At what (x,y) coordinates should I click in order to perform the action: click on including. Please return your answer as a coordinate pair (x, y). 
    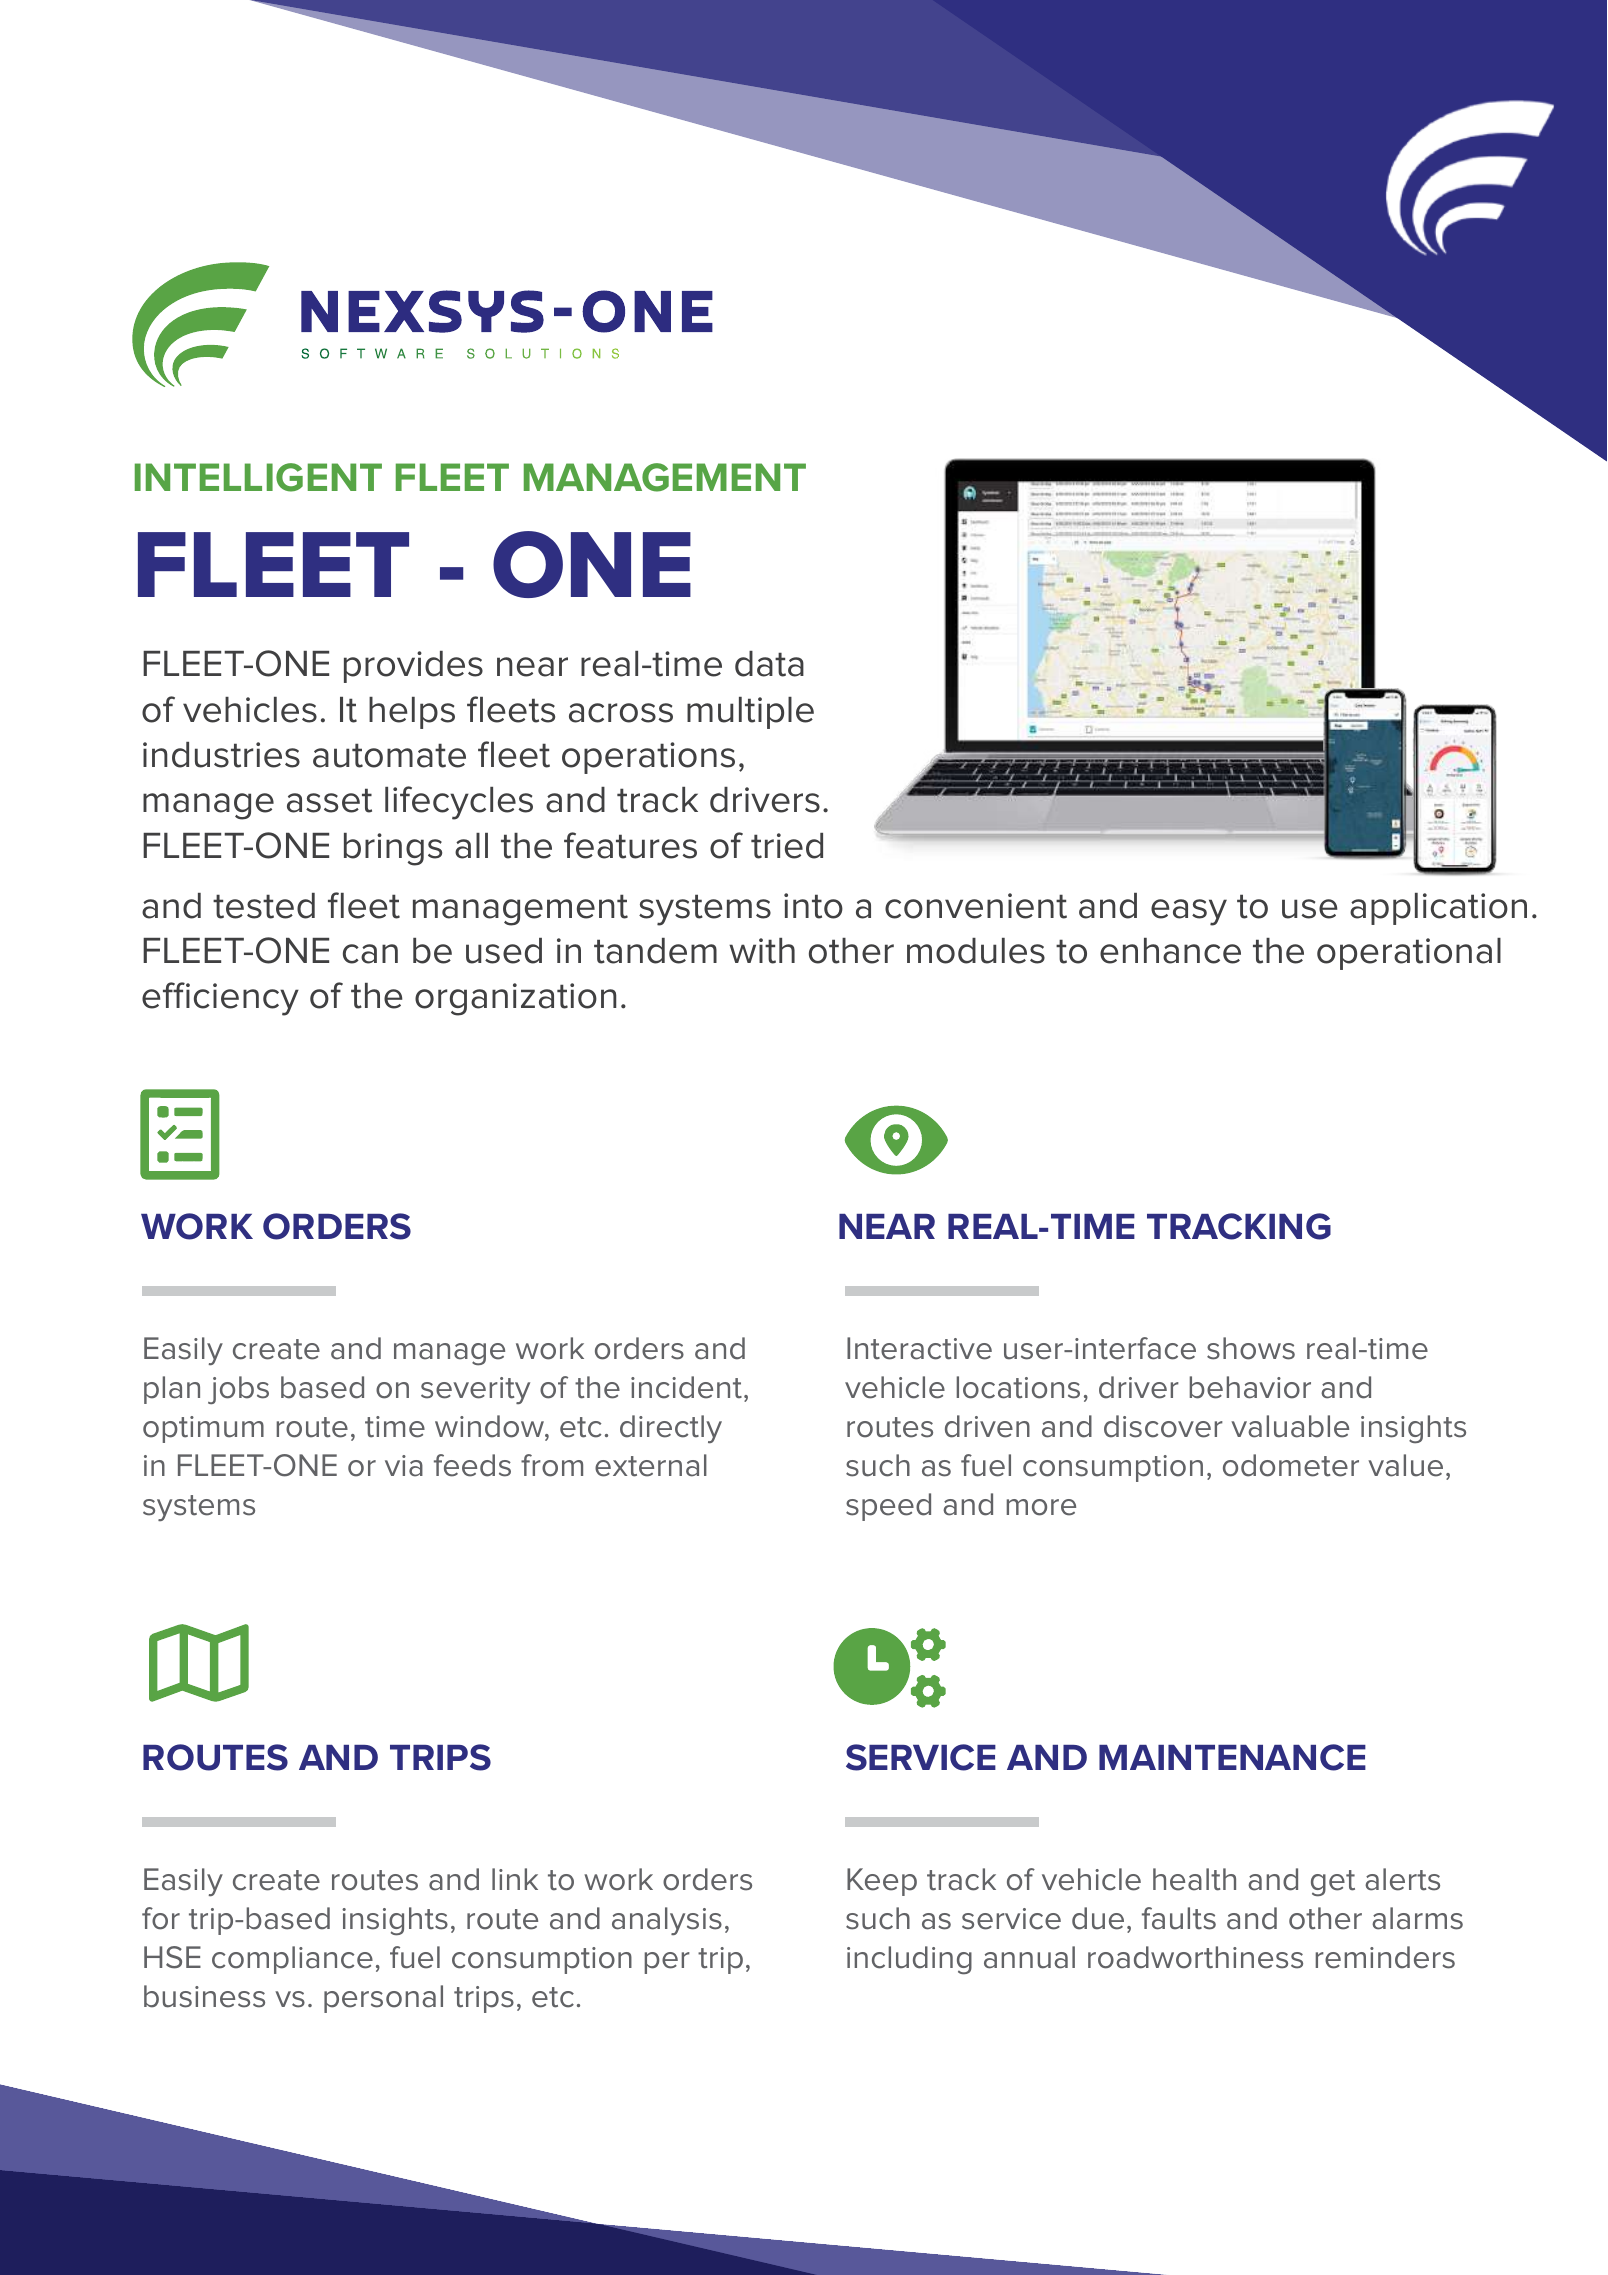
    Looking at the image, I should click on (909, 1960).
